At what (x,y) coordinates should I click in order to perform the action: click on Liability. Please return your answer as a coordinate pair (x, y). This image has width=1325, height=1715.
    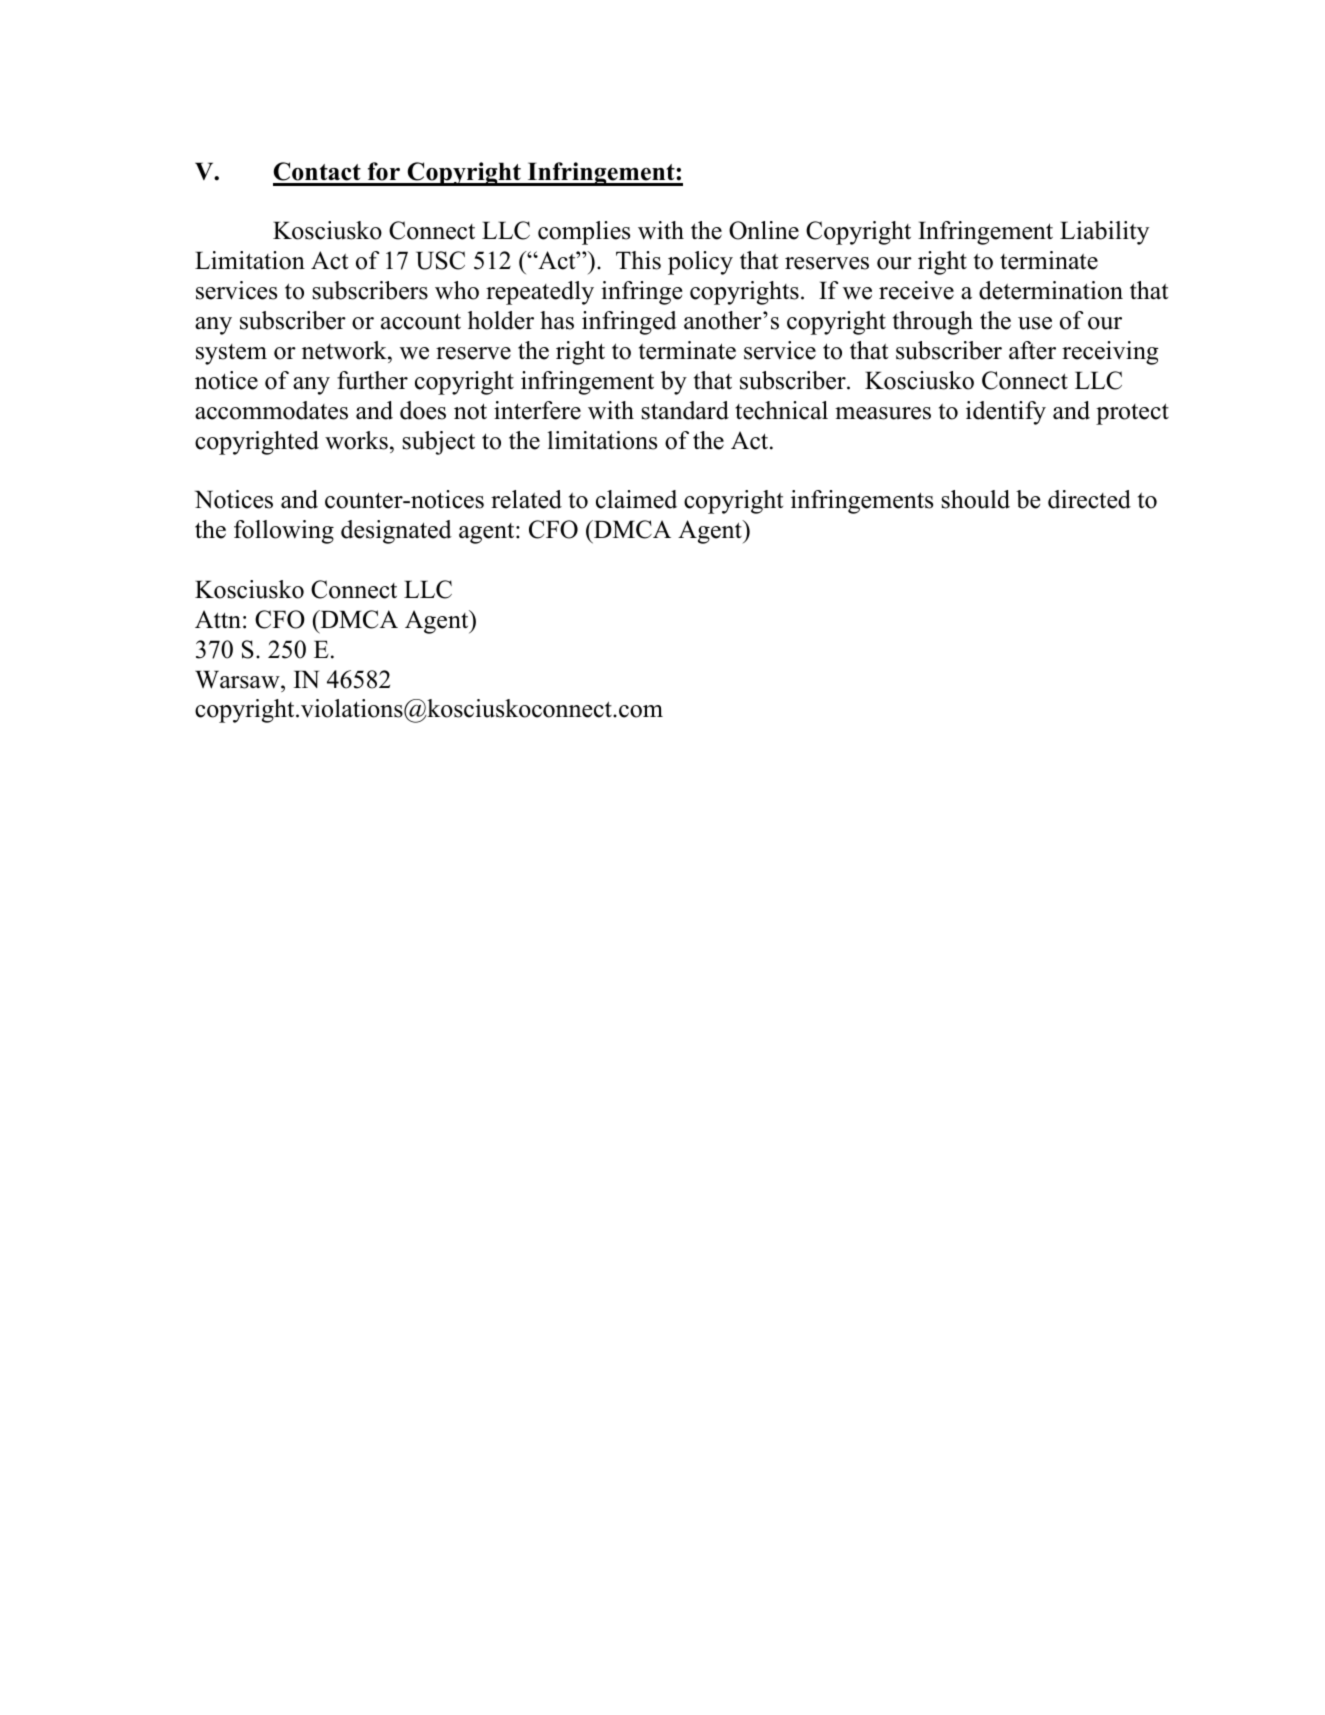
    Looking at the image, I should click on (1104, 233).
